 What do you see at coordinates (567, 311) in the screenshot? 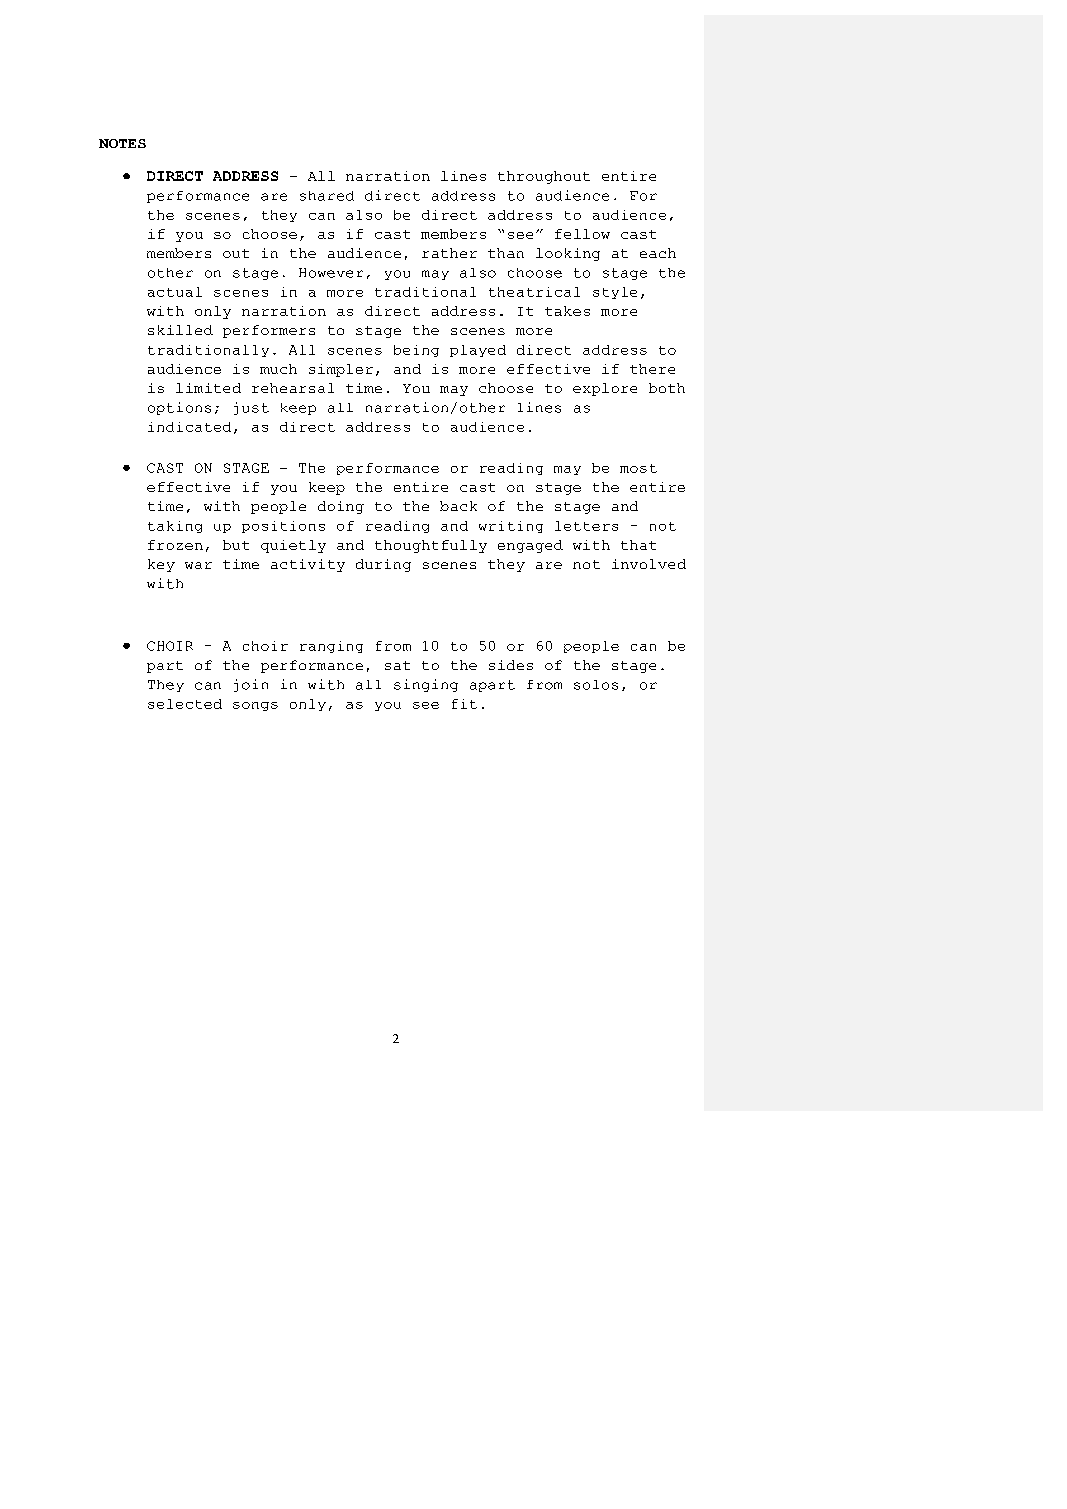
I see `takes` at bounding box center [567, 311].
